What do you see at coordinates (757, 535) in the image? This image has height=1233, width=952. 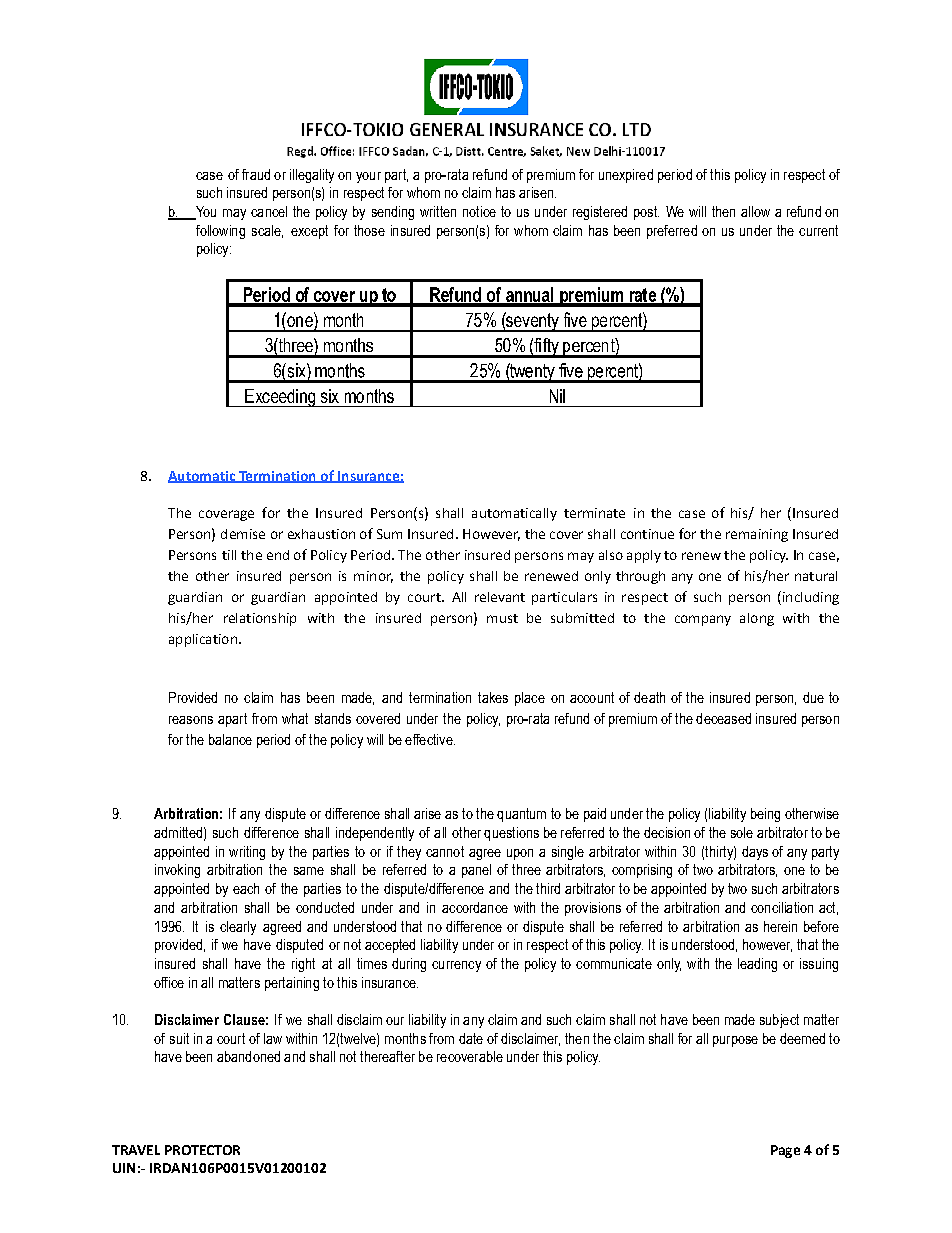 I see `remaining` at bounding box center [757, 535].
